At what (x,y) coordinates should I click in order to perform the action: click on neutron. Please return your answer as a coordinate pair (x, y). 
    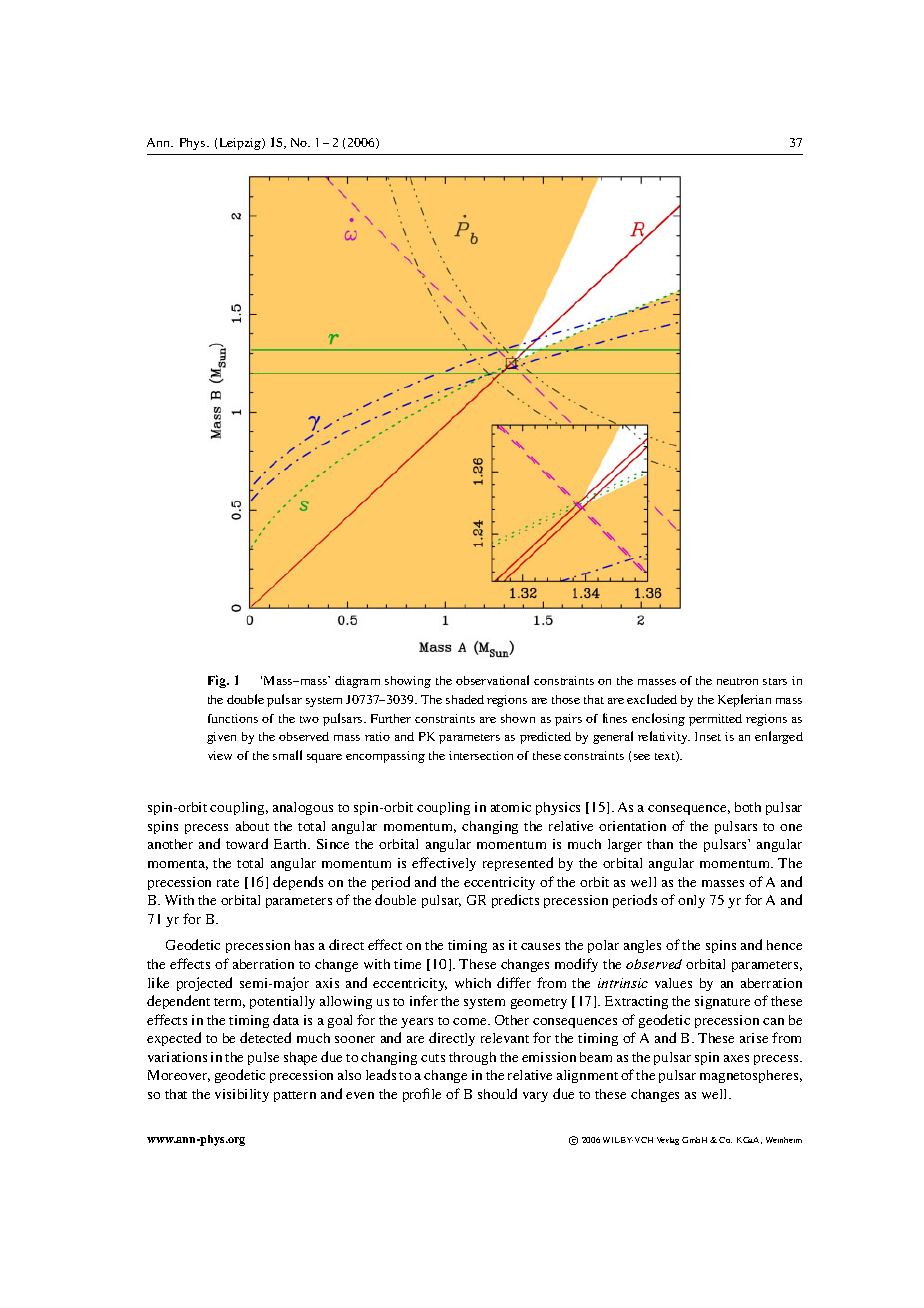
    Looking at the image, I should click on (737, 681).
